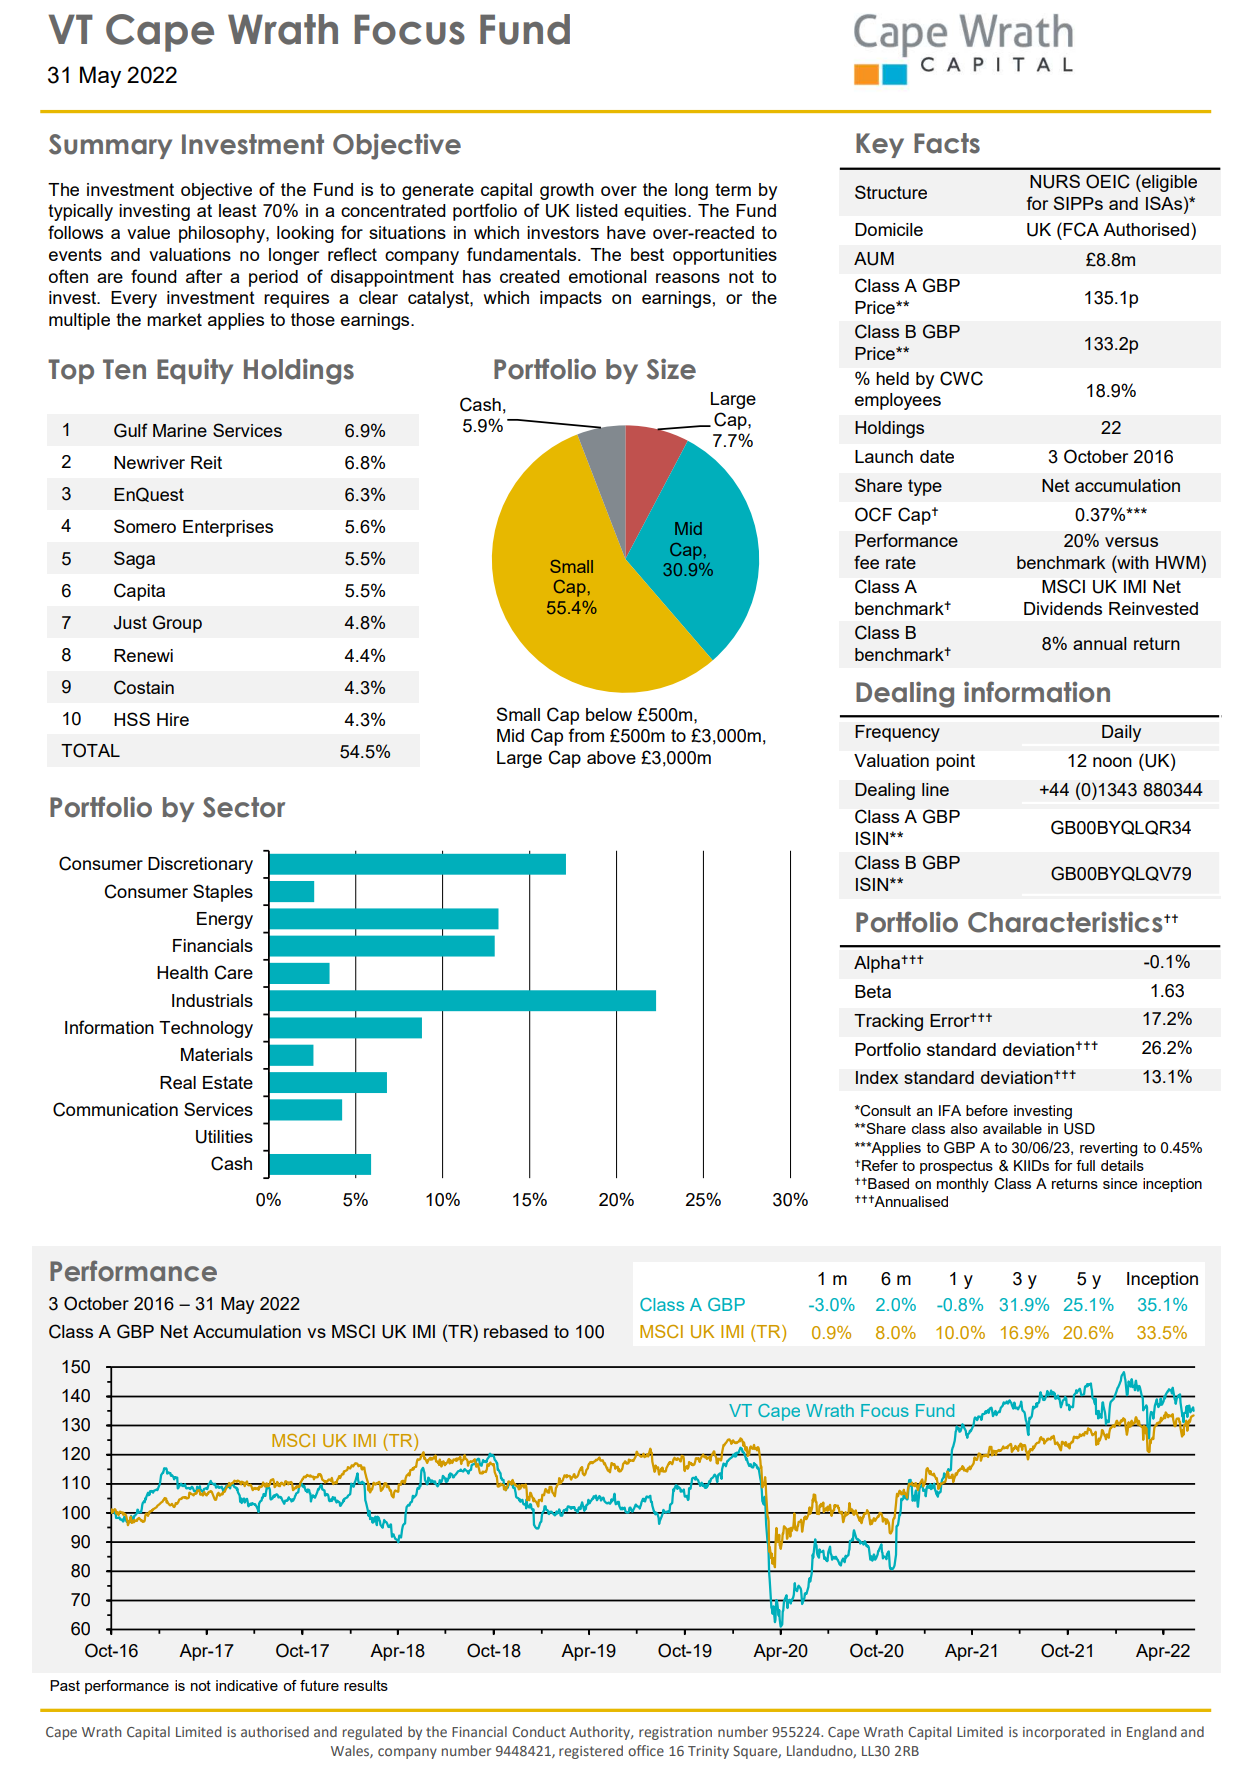  I want to click on listed, so click(597, 210).
